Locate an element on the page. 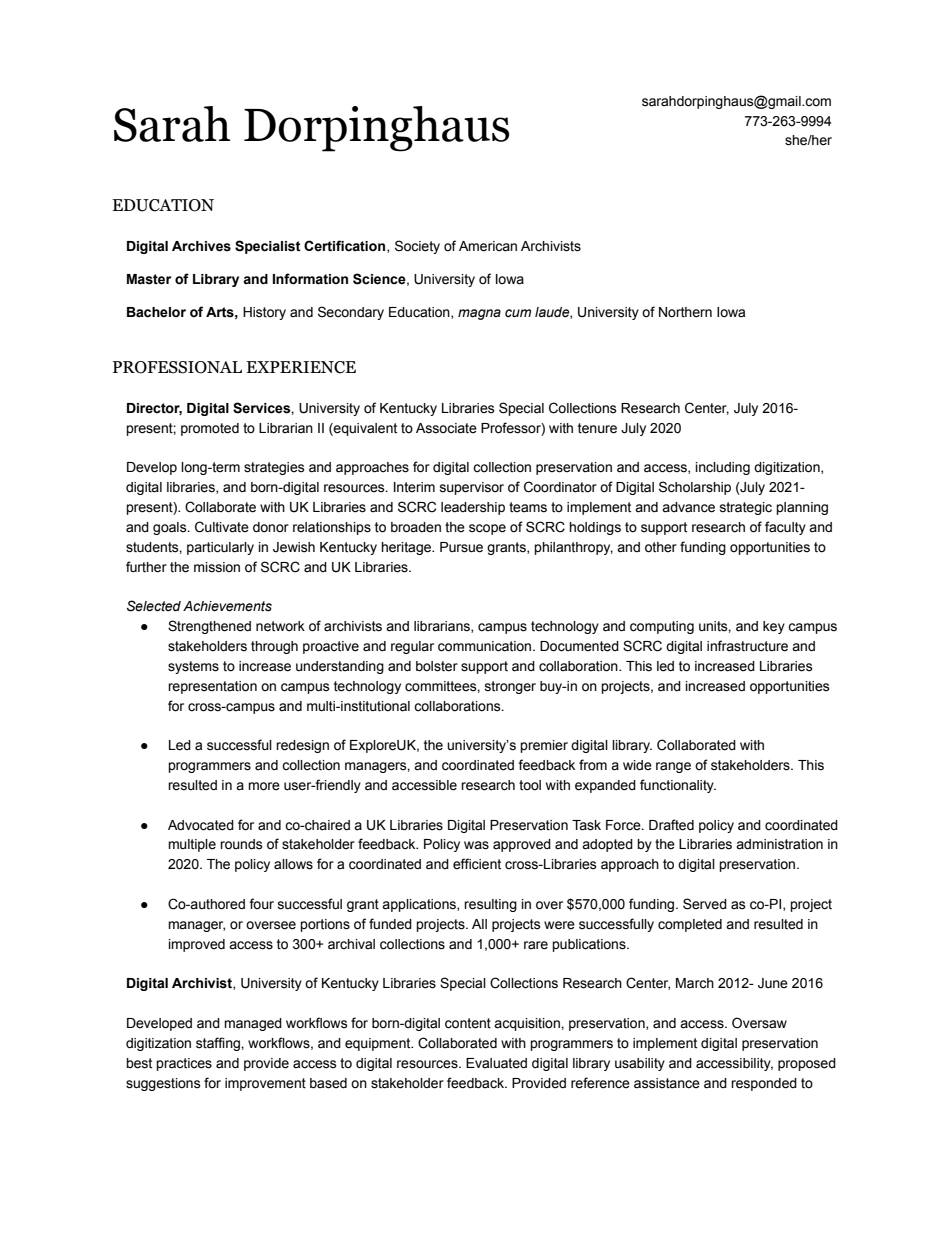 The height and width of the page is (1233, 952). systems is located at coordinates (193, 667).
